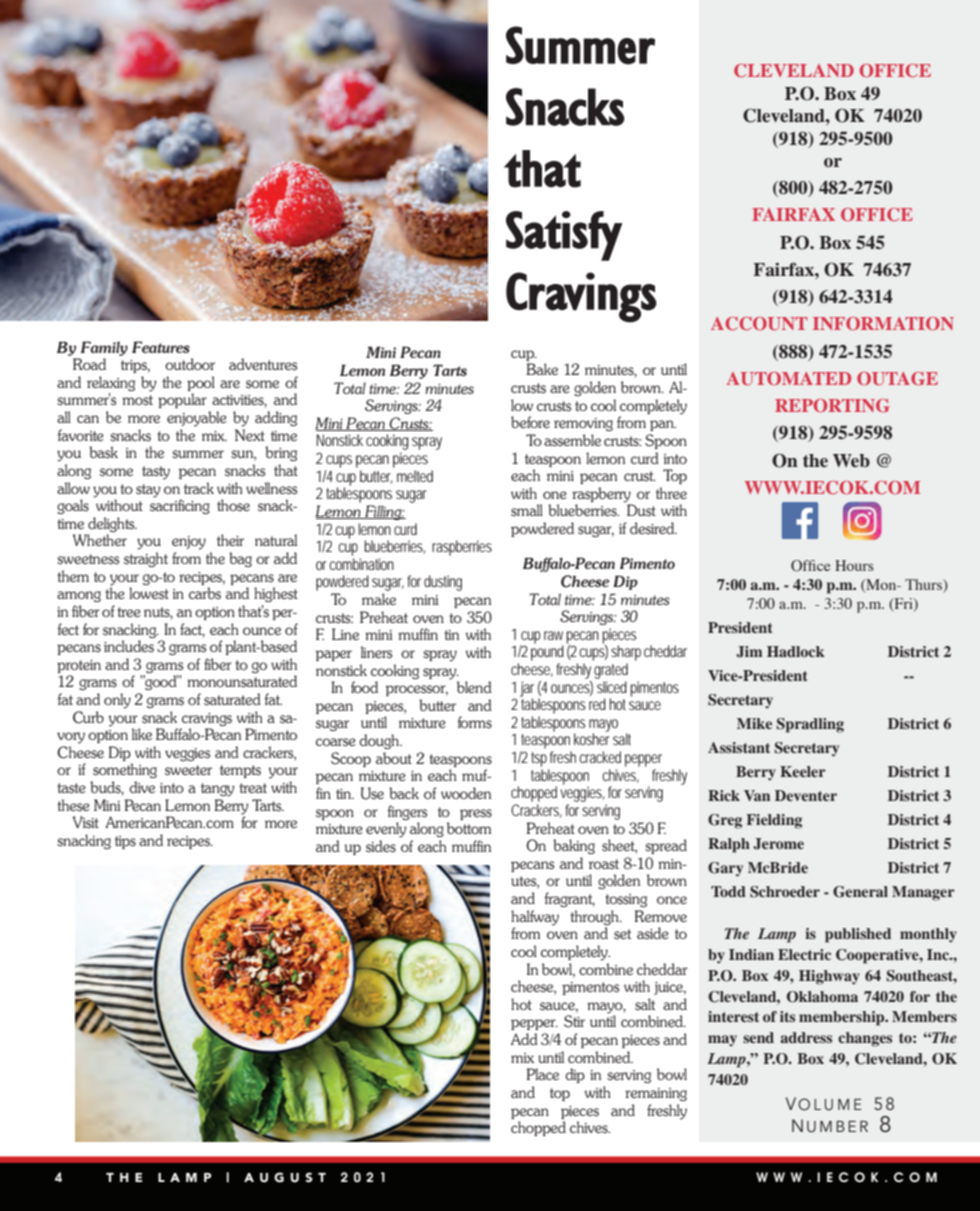 The image size is (980, 1211). I want to click on REPORTING, so click(832, 405).
